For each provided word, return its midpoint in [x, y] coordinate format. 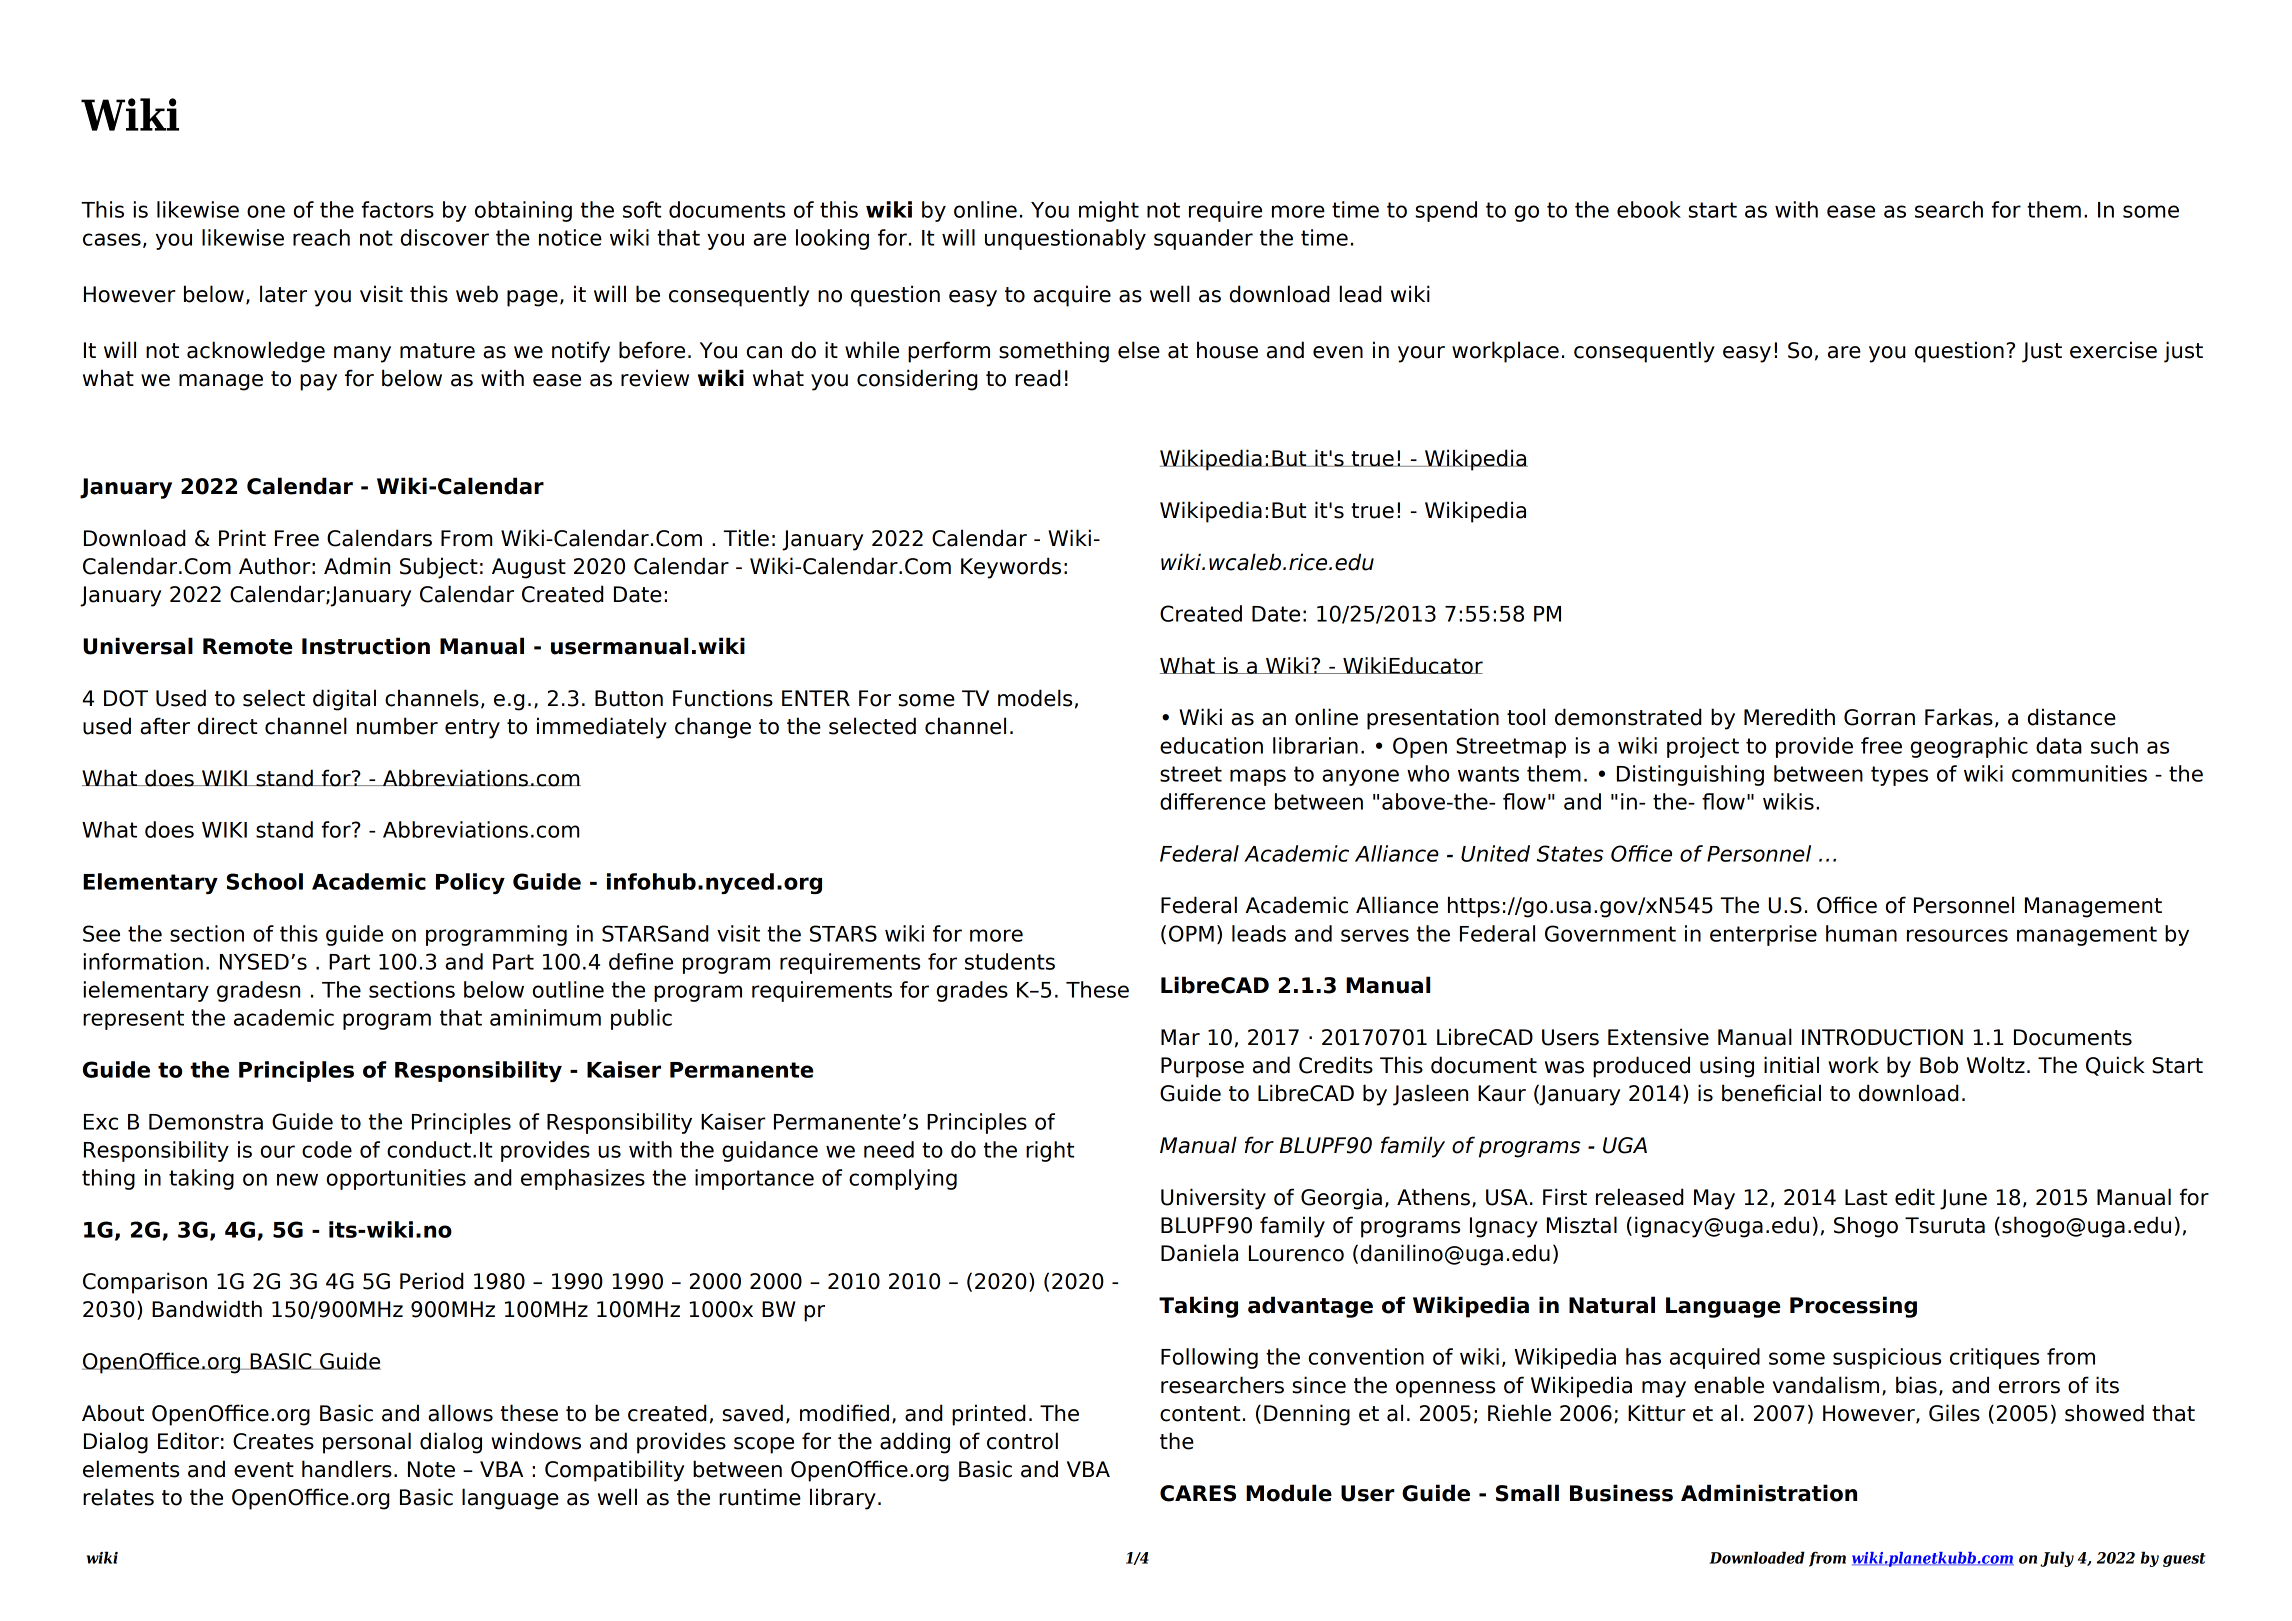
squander [1203, 239]
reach [321, 237]
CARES [1198, 1493]
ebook [1649, 209]
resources [1957, 935]
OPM [1191, 933]
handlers [347, 1469]
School [265, 881]
